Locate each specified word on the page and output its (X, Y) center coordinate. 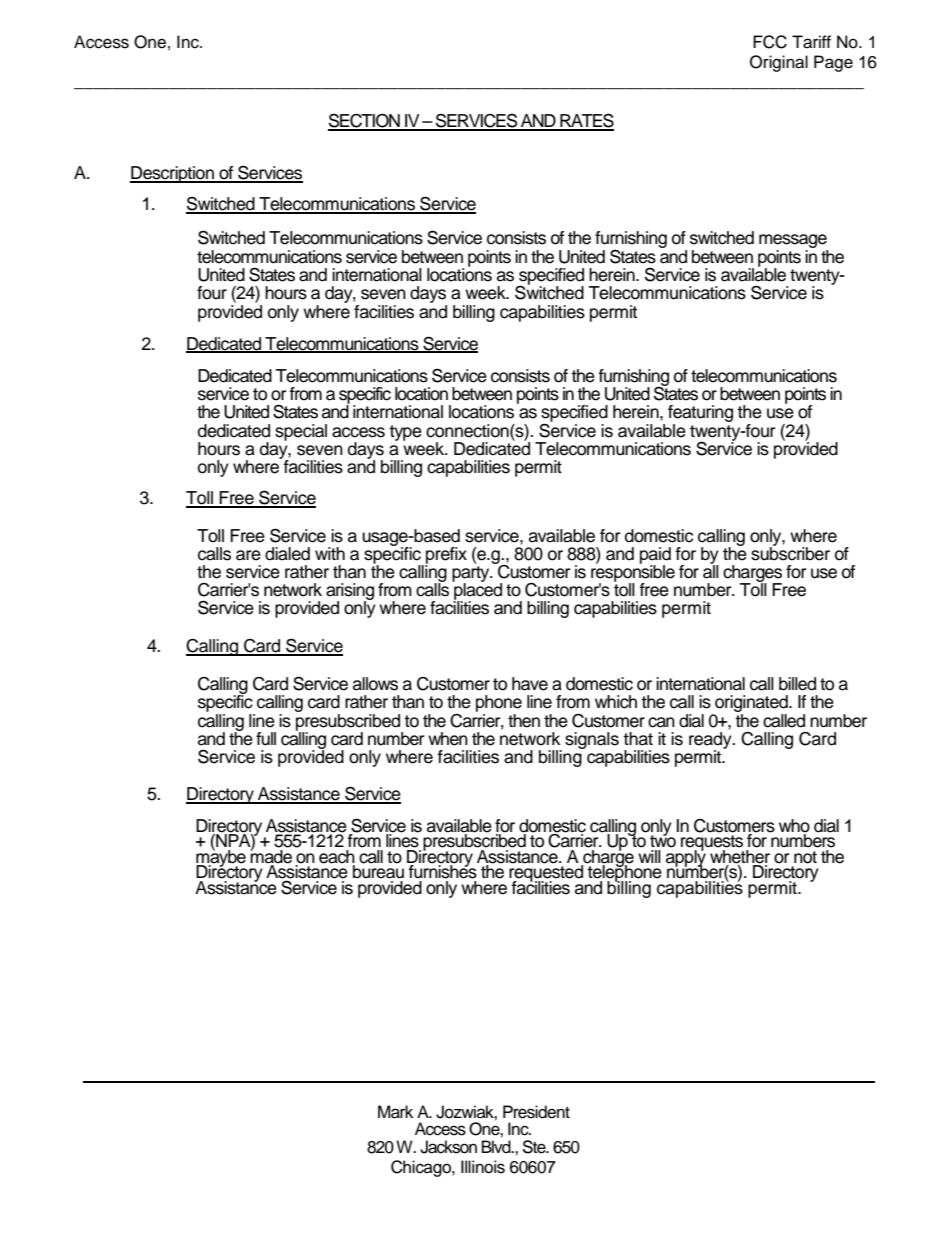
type (405, 433)
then (524, 721)
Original (779, 63)
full (266, 739)
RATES (586, 121)
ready (711, 741)
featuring (700, 415)
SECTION (365, 121)
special (301, 432)
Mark (395, 1112)
